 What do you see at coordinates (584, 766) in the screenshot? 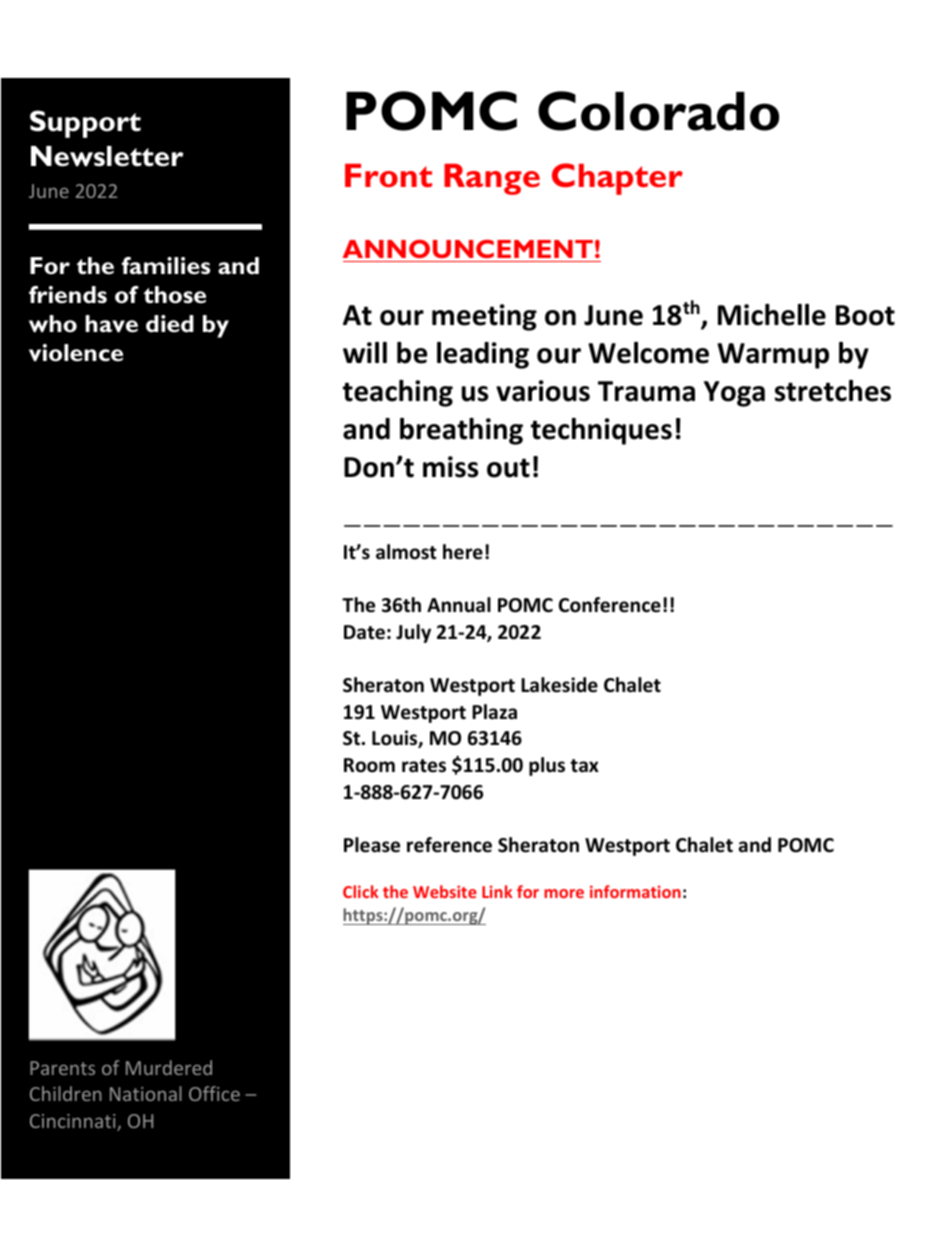
I see `tax` at bounding box center [584, 766].
